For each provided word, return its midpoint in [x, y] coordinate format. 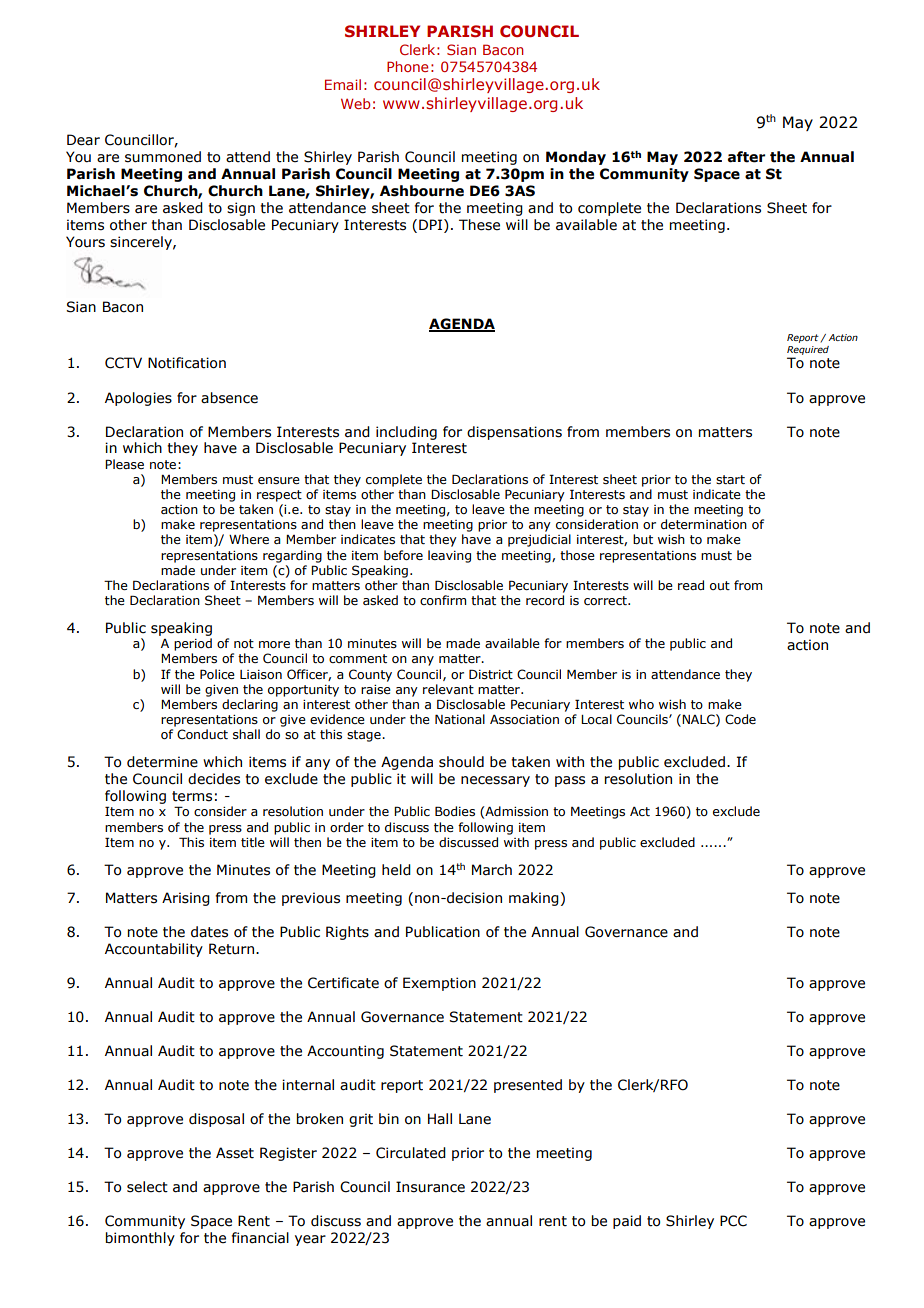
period [193, 644]
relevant [448, 689]
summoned [163, 157]
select [147, 1187]
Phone [407, 66]
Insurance [430, 1187]
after [746, 157]
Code [740, 719]
